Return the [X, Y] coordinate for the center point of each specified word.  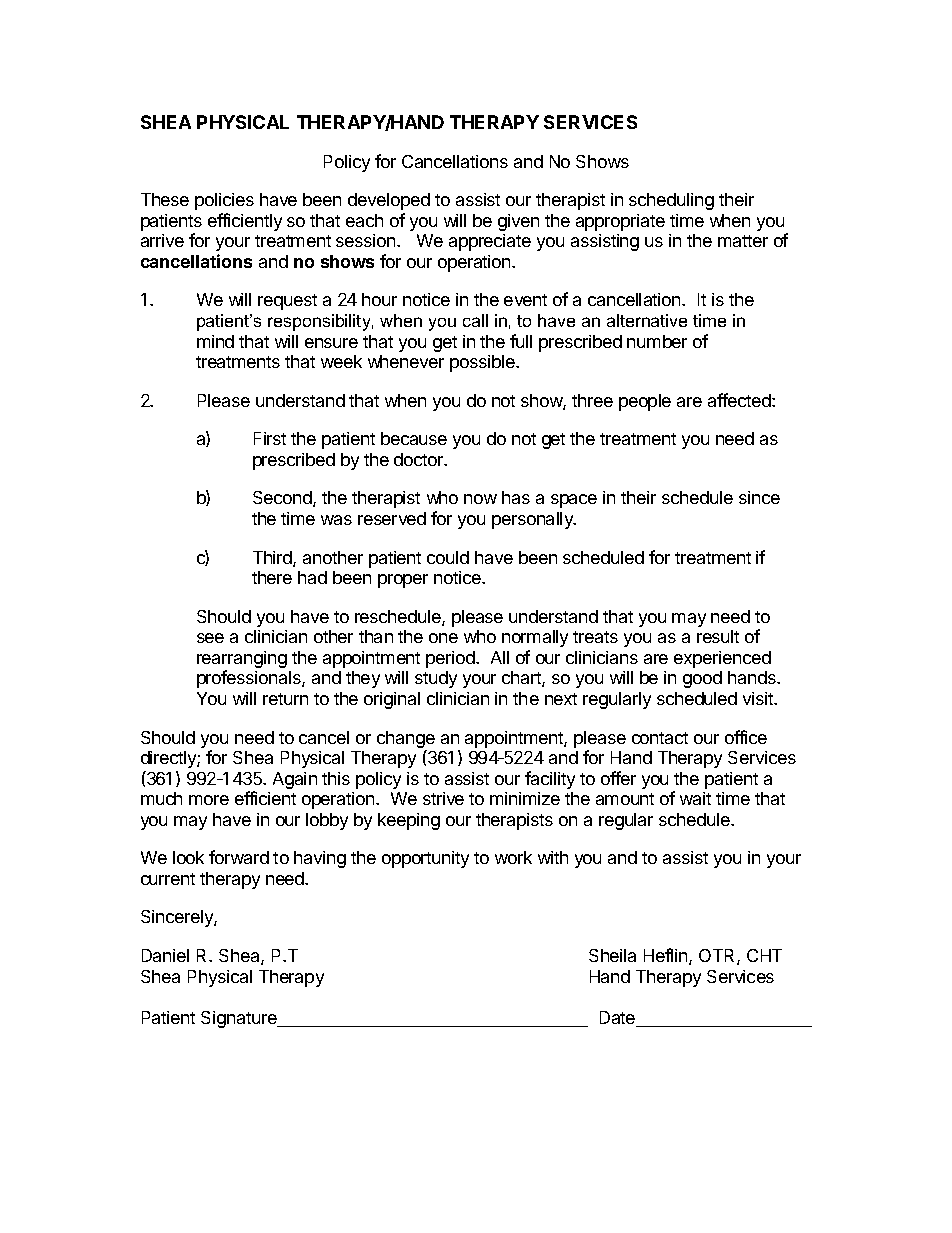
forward [239, 857]
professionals [250, 679]
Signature [240, 1019]
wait [695, 798]
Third [273, 559]
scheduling [671, 201]
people [645, 402]
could [448, 557]
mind [215, 341]
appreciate [490, 242]
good [702, 679]
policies [224, 201]
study [436, 679]
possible [483, 363]
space [574, 501]
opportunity [425, 859]
